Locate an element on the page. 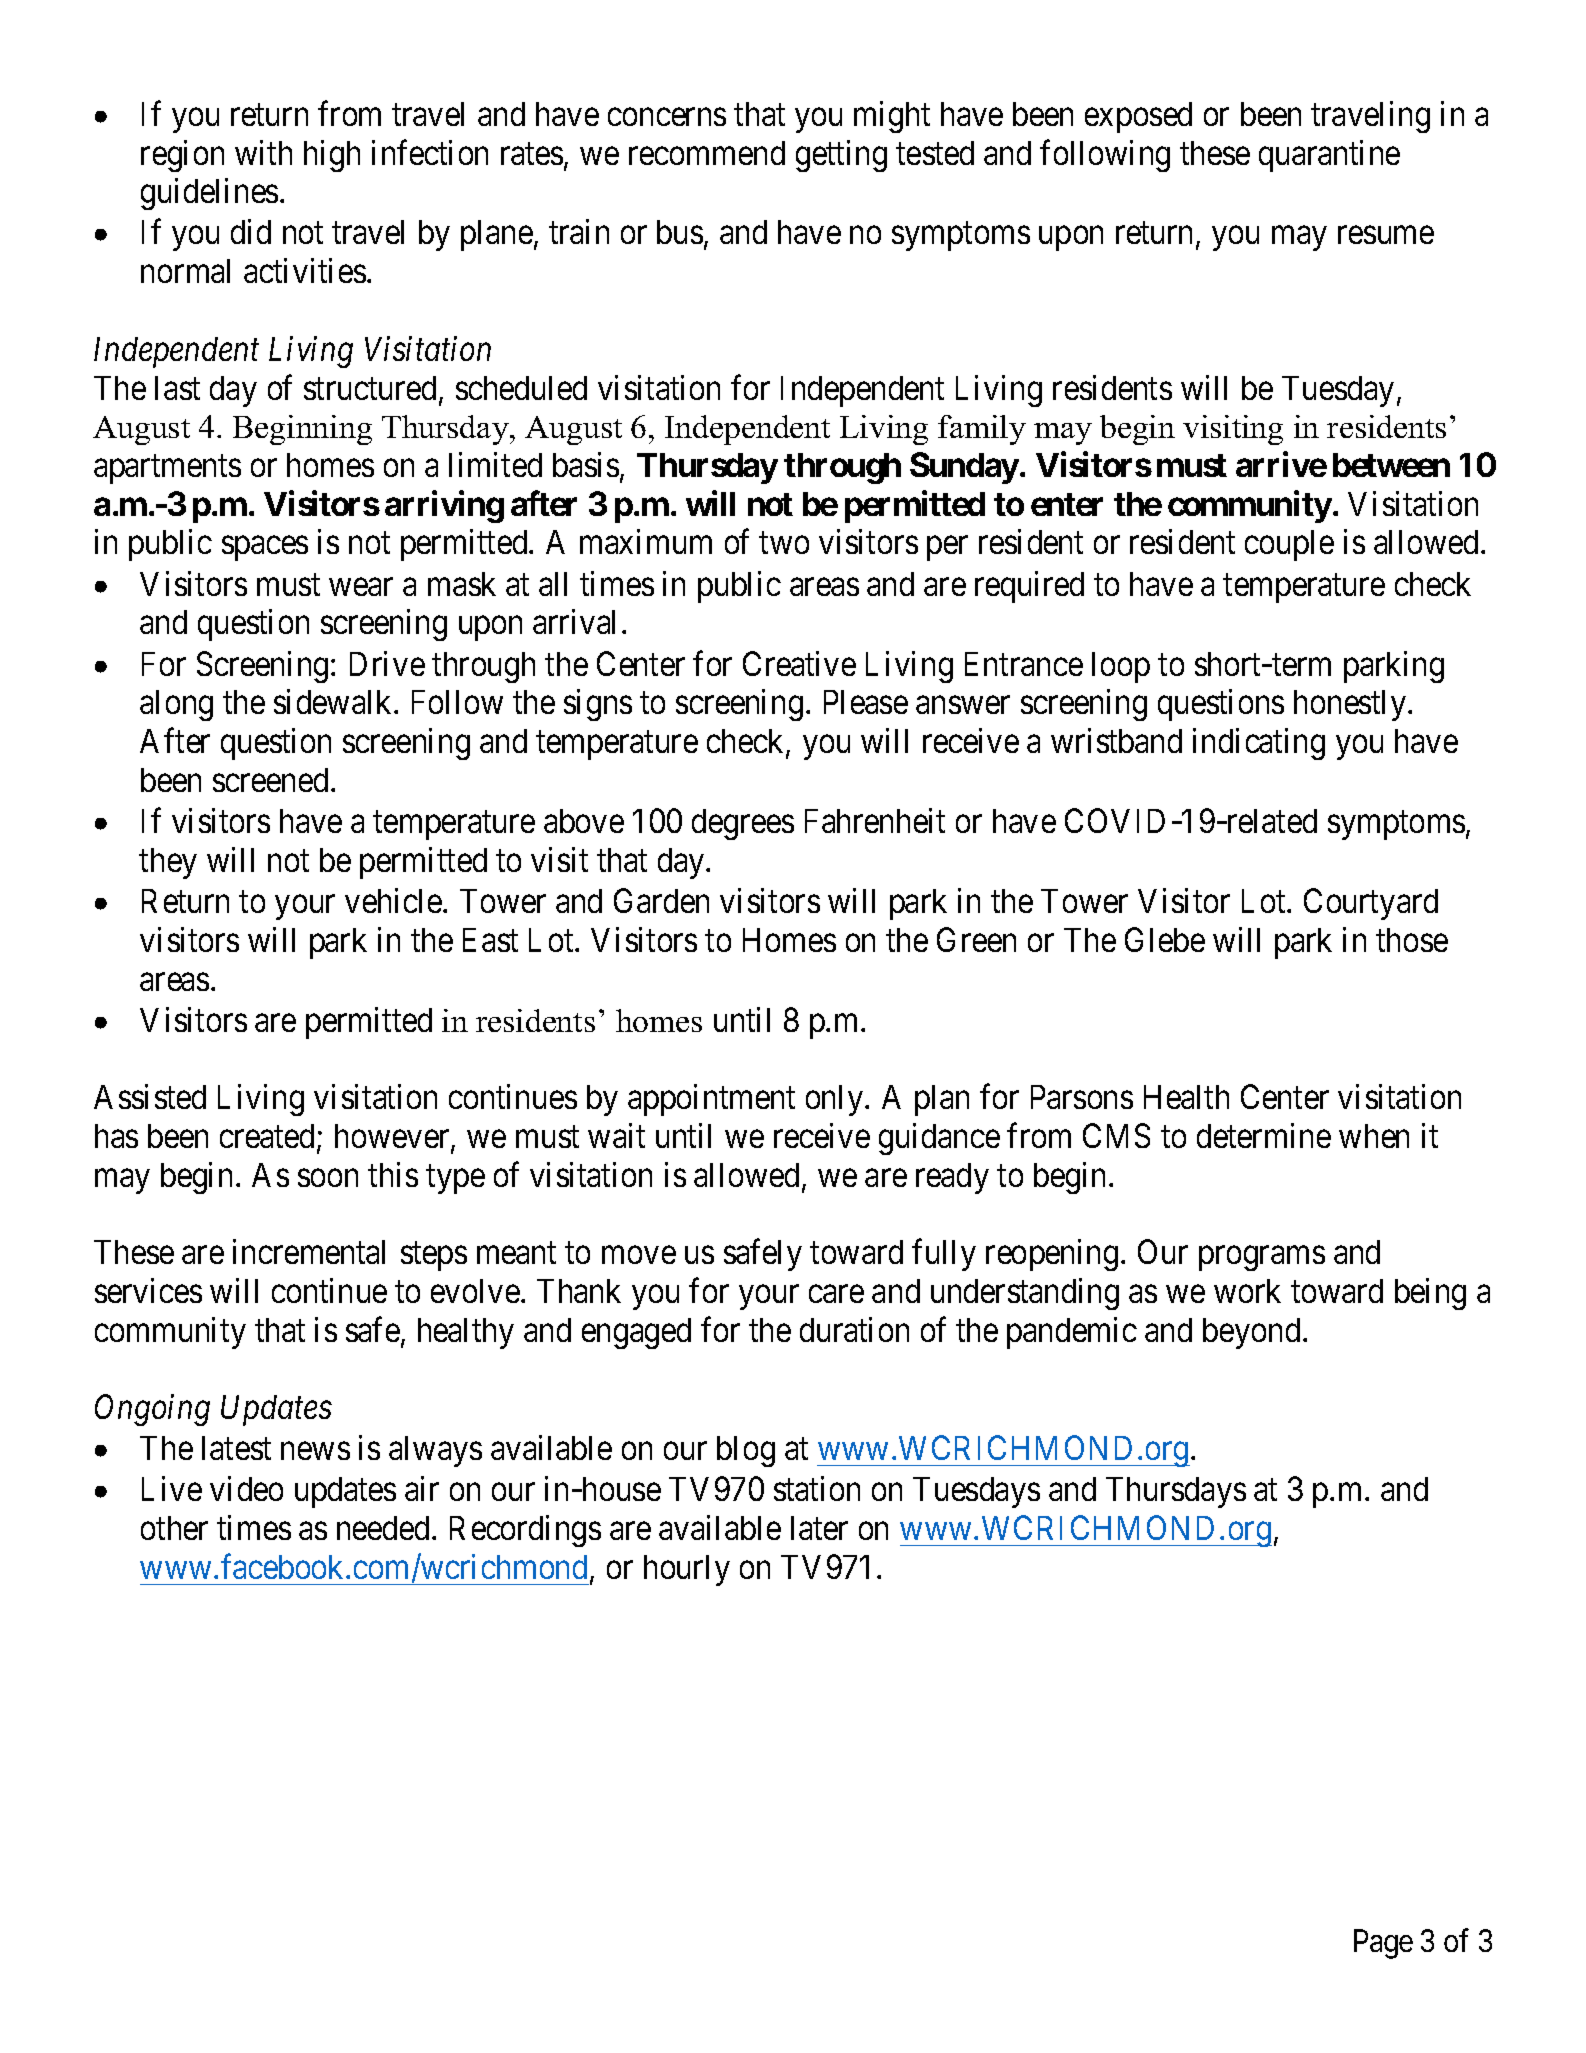  getting is located at coordinates (841, 156).
